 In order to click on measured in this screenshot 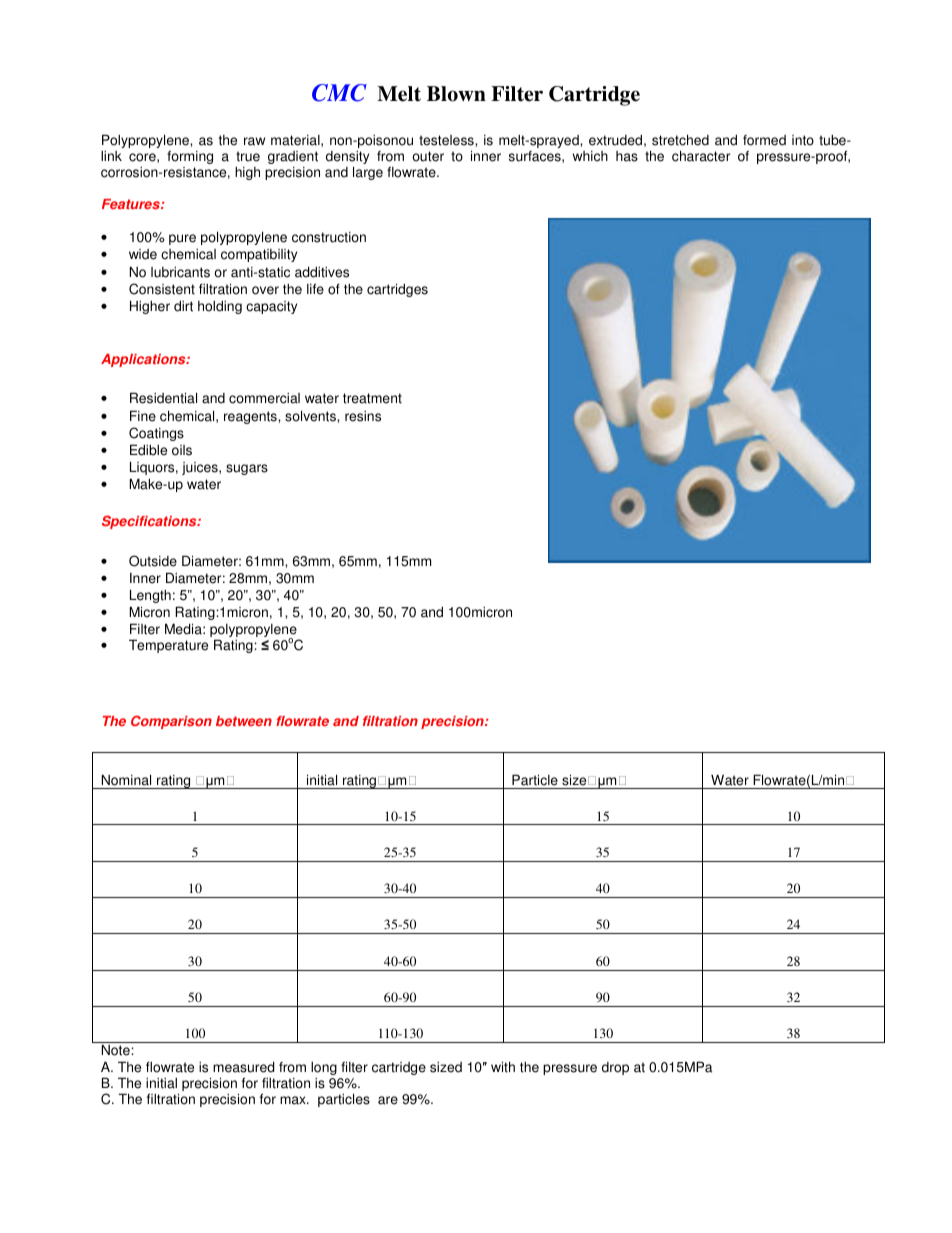, I will do `click(243, 1067)`.
